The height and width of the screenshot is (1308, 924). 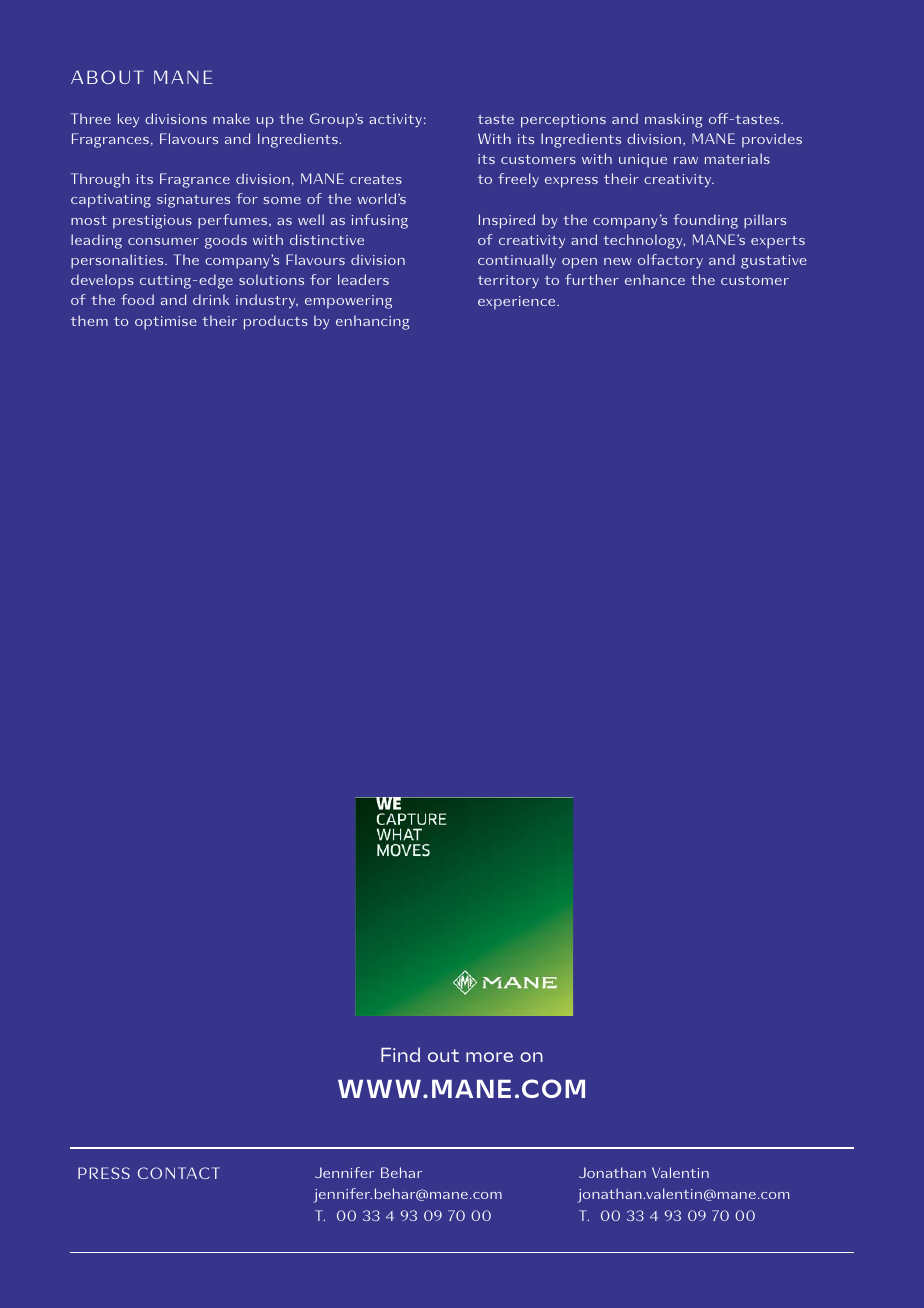 I want to click on masking, so click(x=673, y=120).
